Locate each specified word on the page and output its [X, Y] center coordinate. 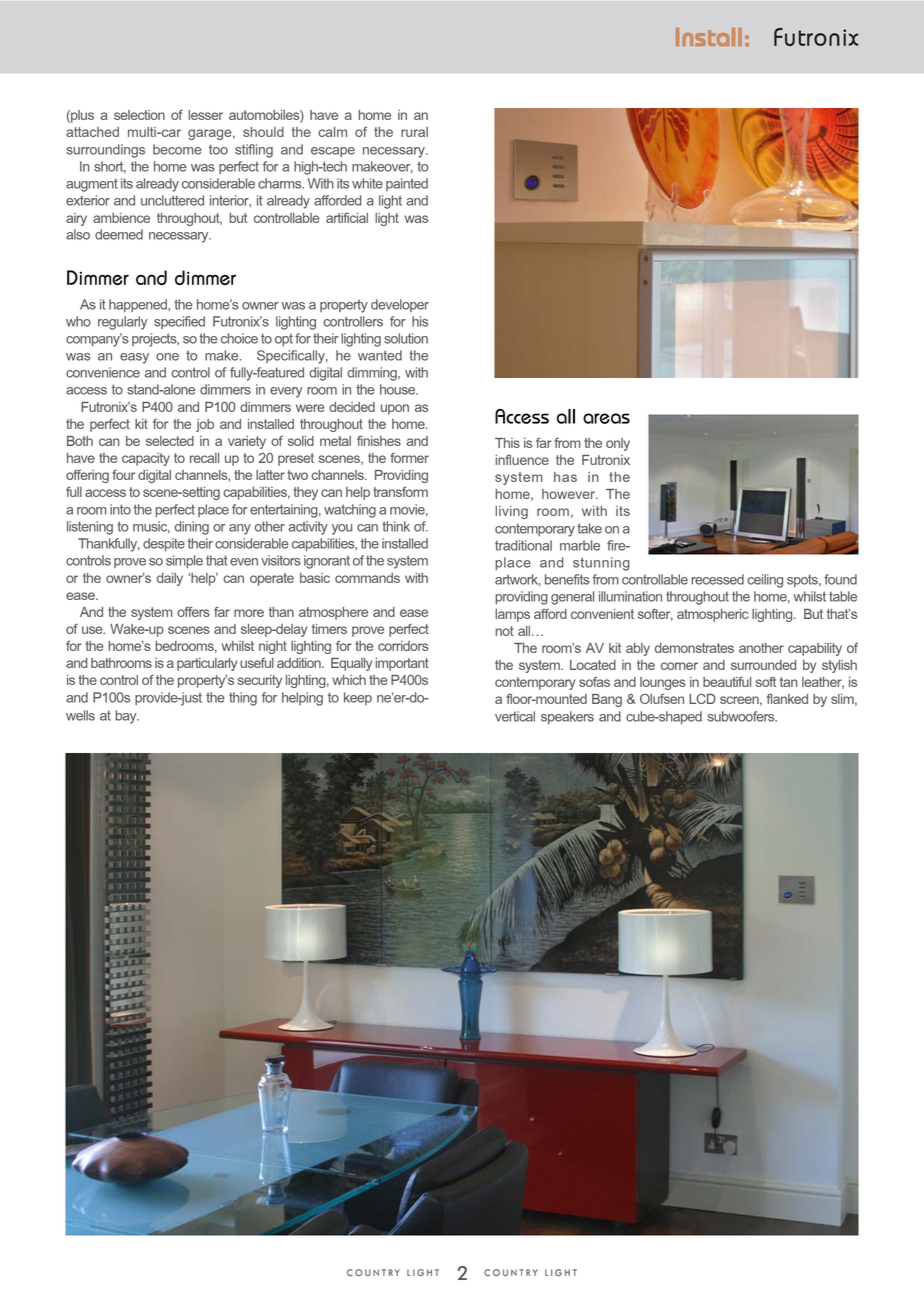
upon [395, 409]
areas [606, 418]
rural [414, 132]
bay [127, 717]
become [177, 149]
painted [407, 184]
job [205, 425]
